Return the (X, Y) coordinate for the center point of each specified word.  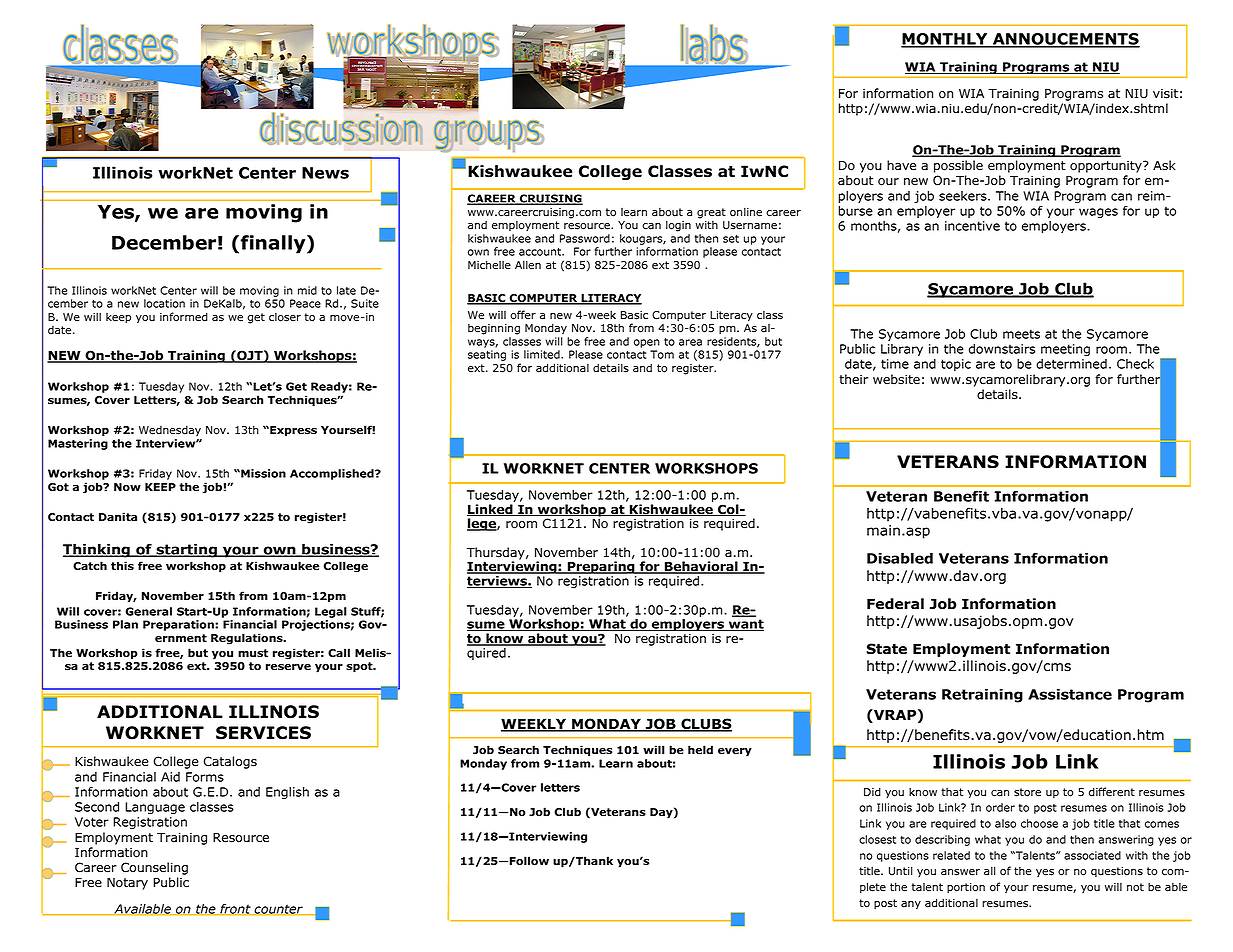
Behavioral (701, 567)
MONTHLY (945, 40)
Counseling (154, 868)
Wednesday (170, 431)
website (896, 379)
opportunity (1107, 167)
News (325, 173)
